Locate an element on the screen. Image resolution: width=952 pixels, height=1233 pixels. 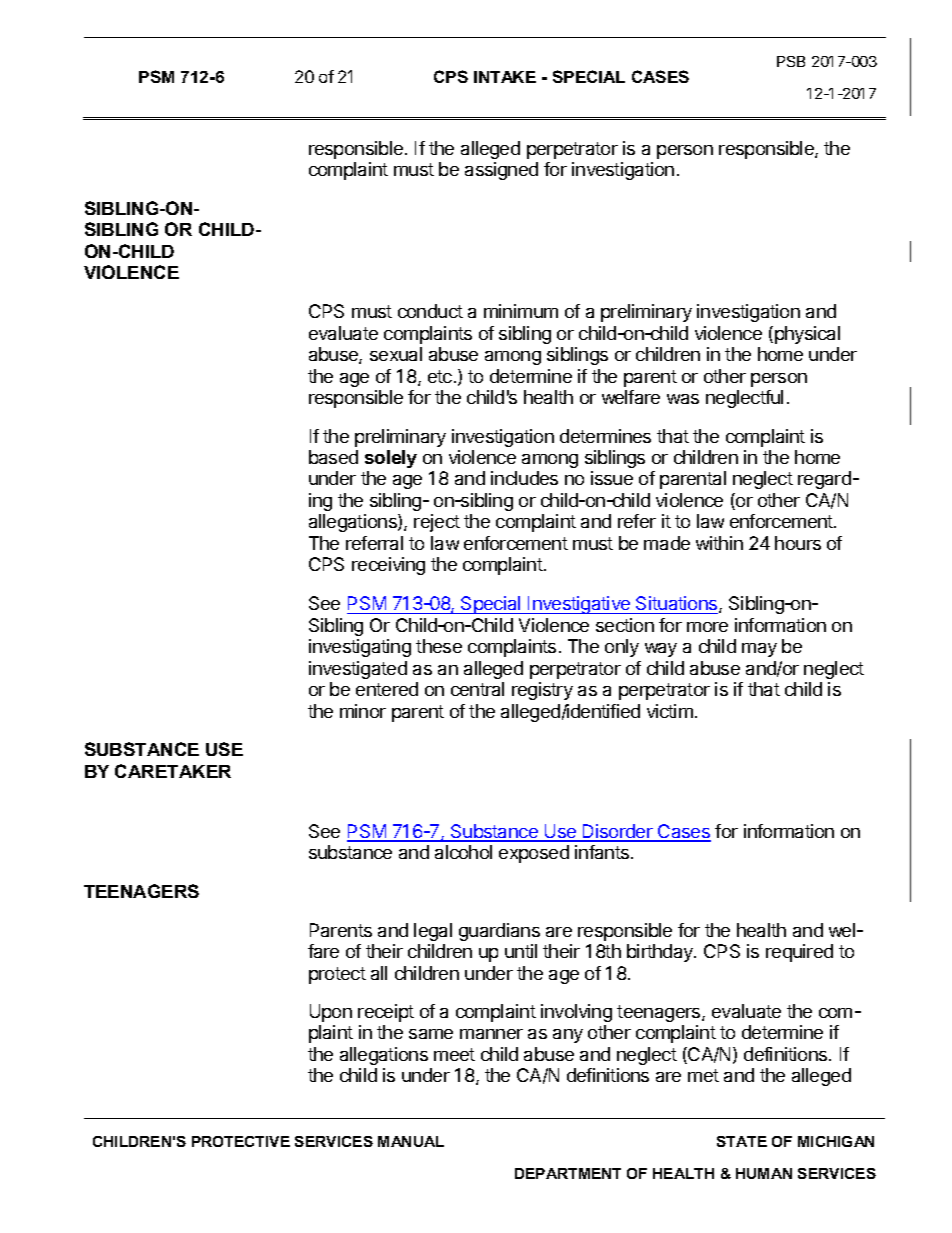
required is located at coordinates (799, 953).
